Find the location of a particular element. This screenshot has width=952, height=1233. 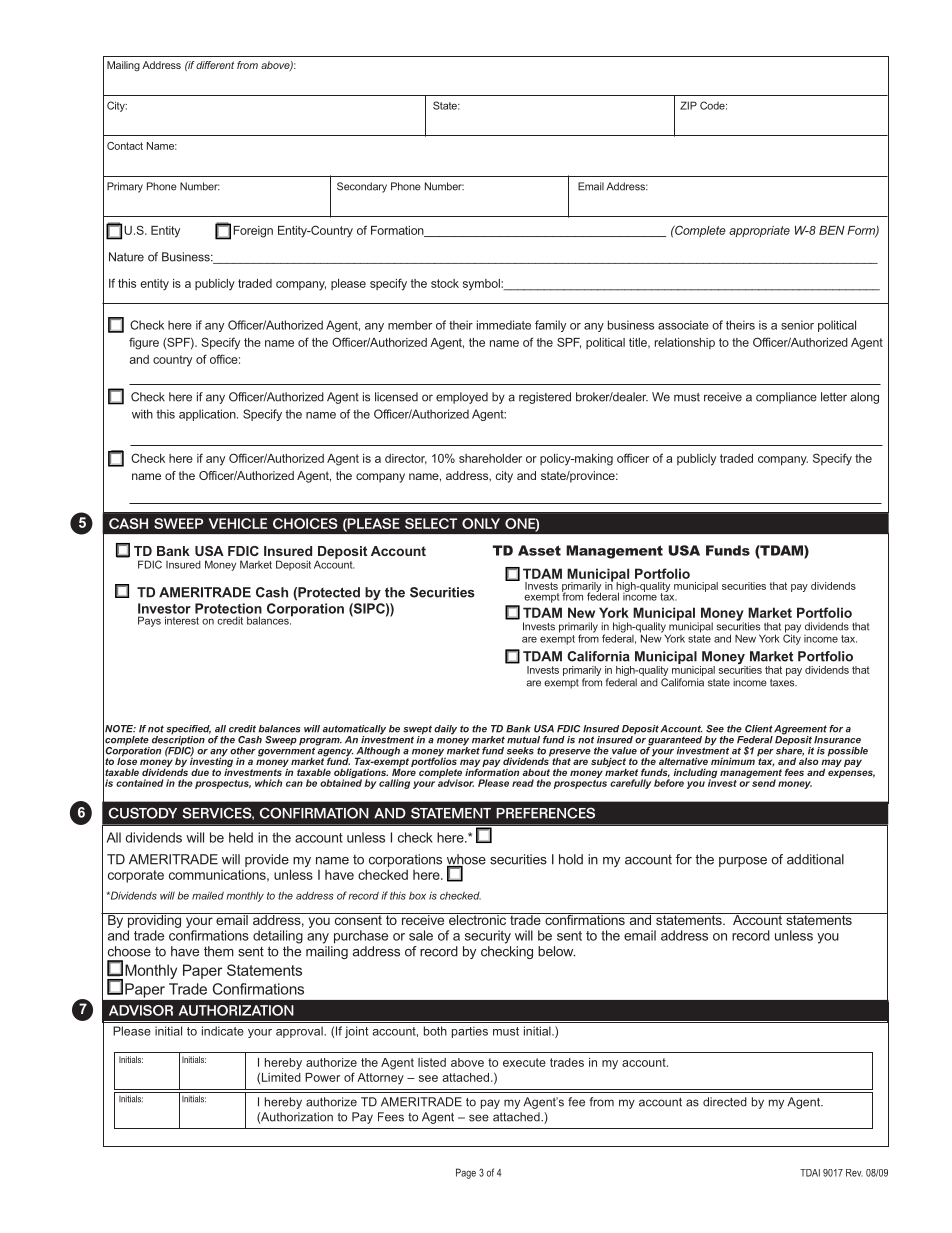

send is located at coordinates (763, 782).
